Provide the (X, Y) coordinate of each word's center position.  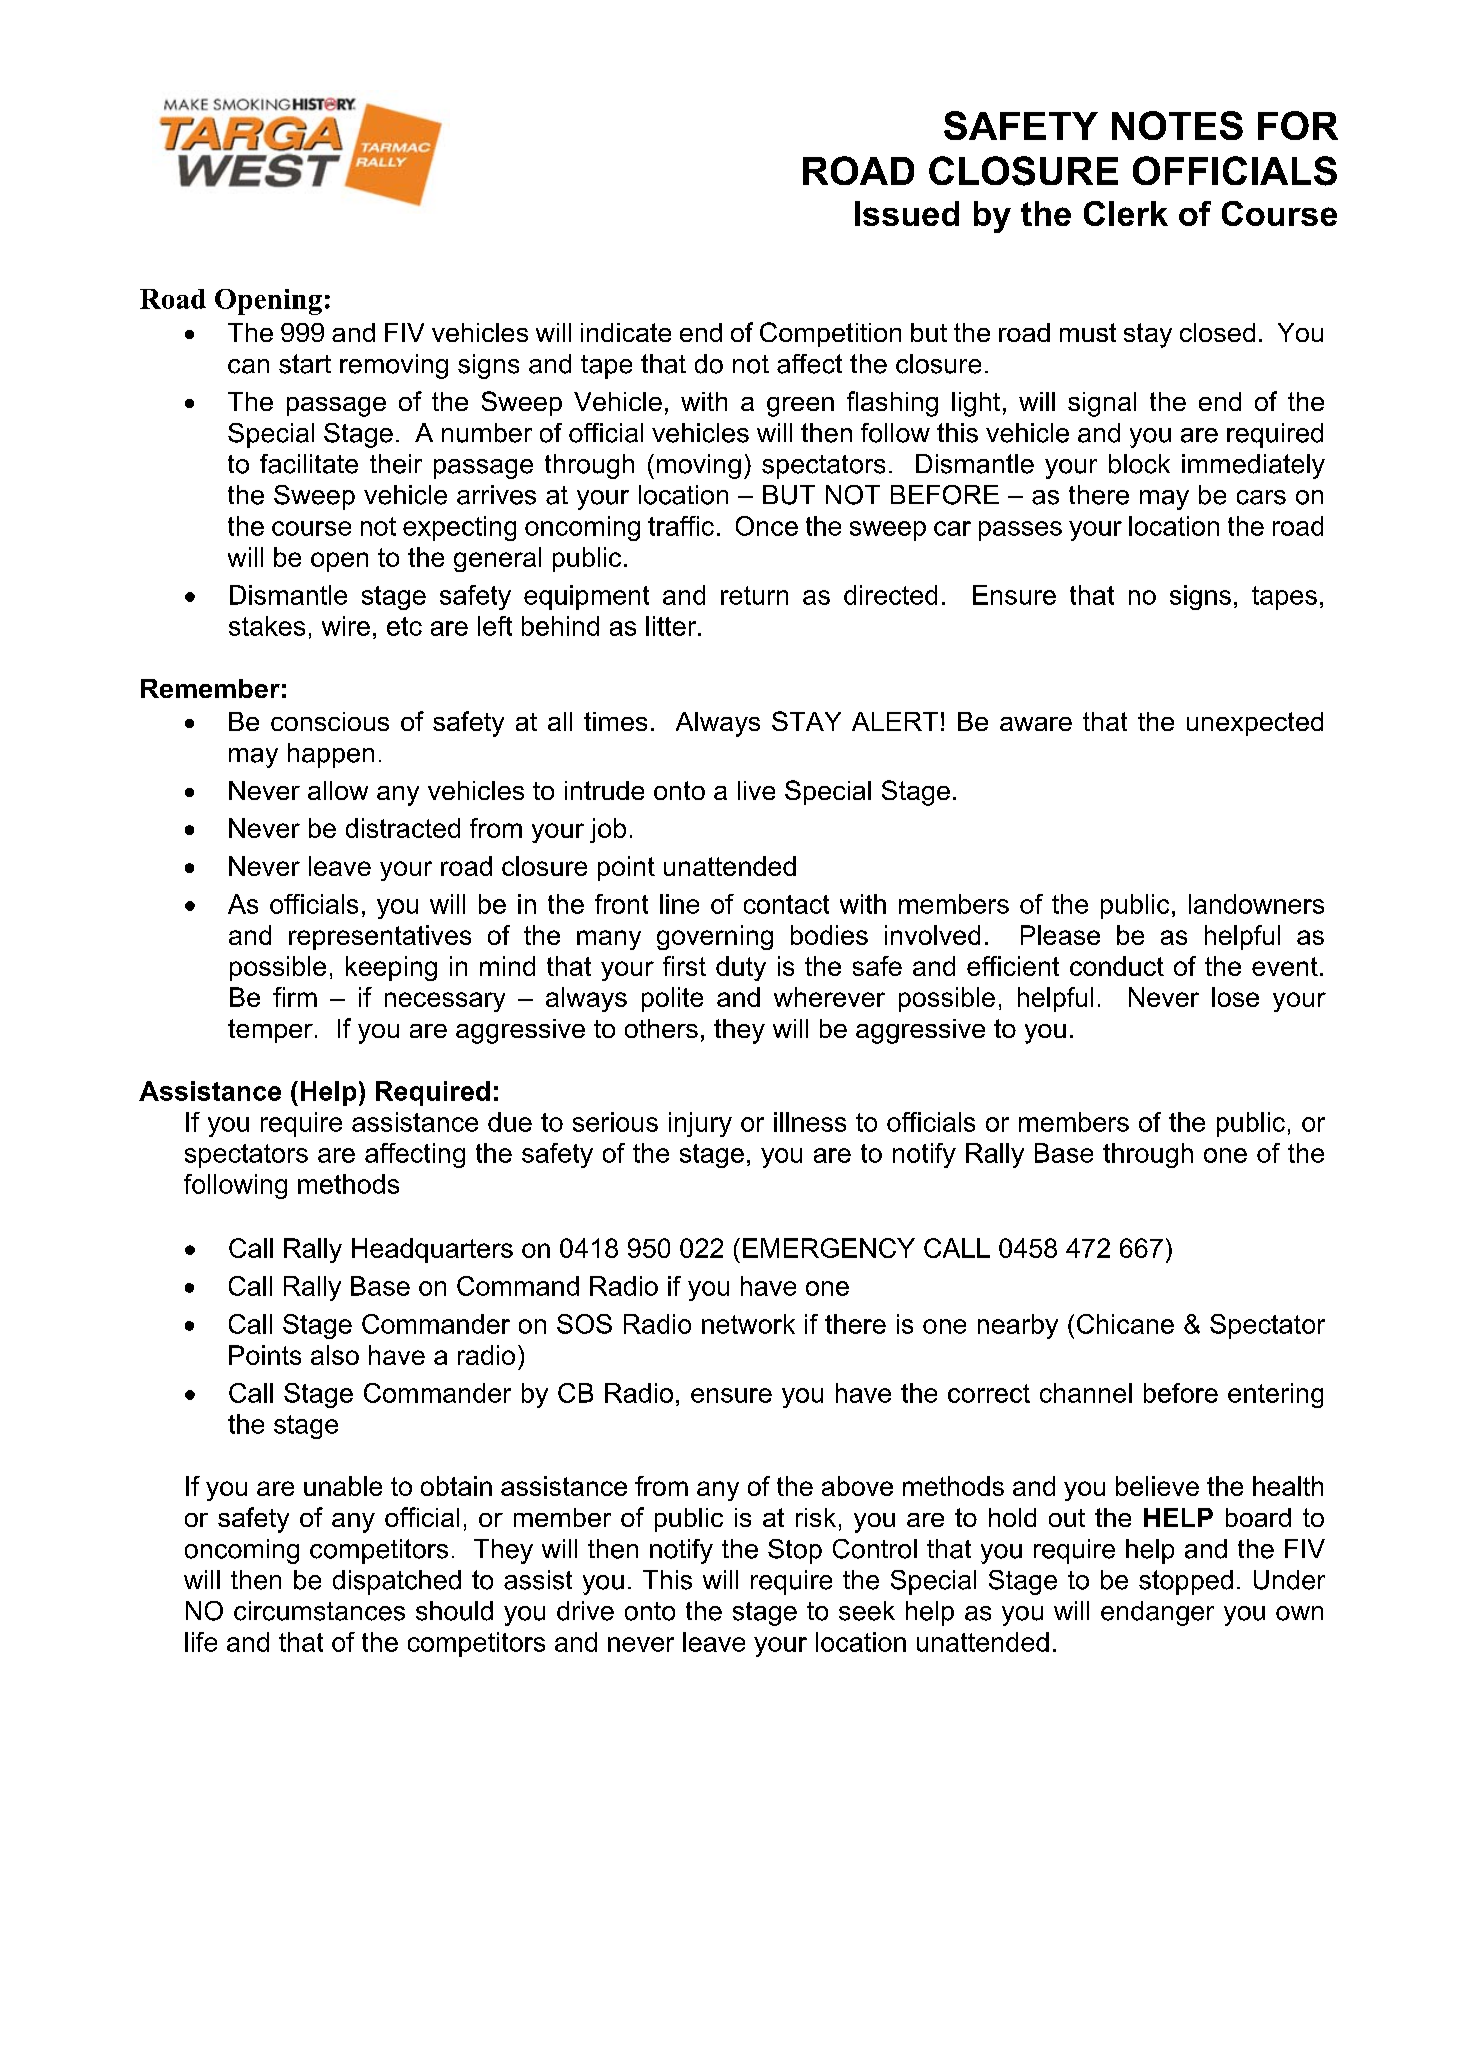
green (800, 407)
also (335, 1355)
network (748, 1324)
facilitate (309, 464)
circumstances (319, 1611)
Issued (907, 213)
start (305, 364)
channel (1086, 1393)
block (1139, 464)
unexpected (1255, 724)
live (756, 790)
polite (672, 999)
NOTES (1177, 125)
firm (295, 997)
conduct (1117, 966)
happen (331, 755)
